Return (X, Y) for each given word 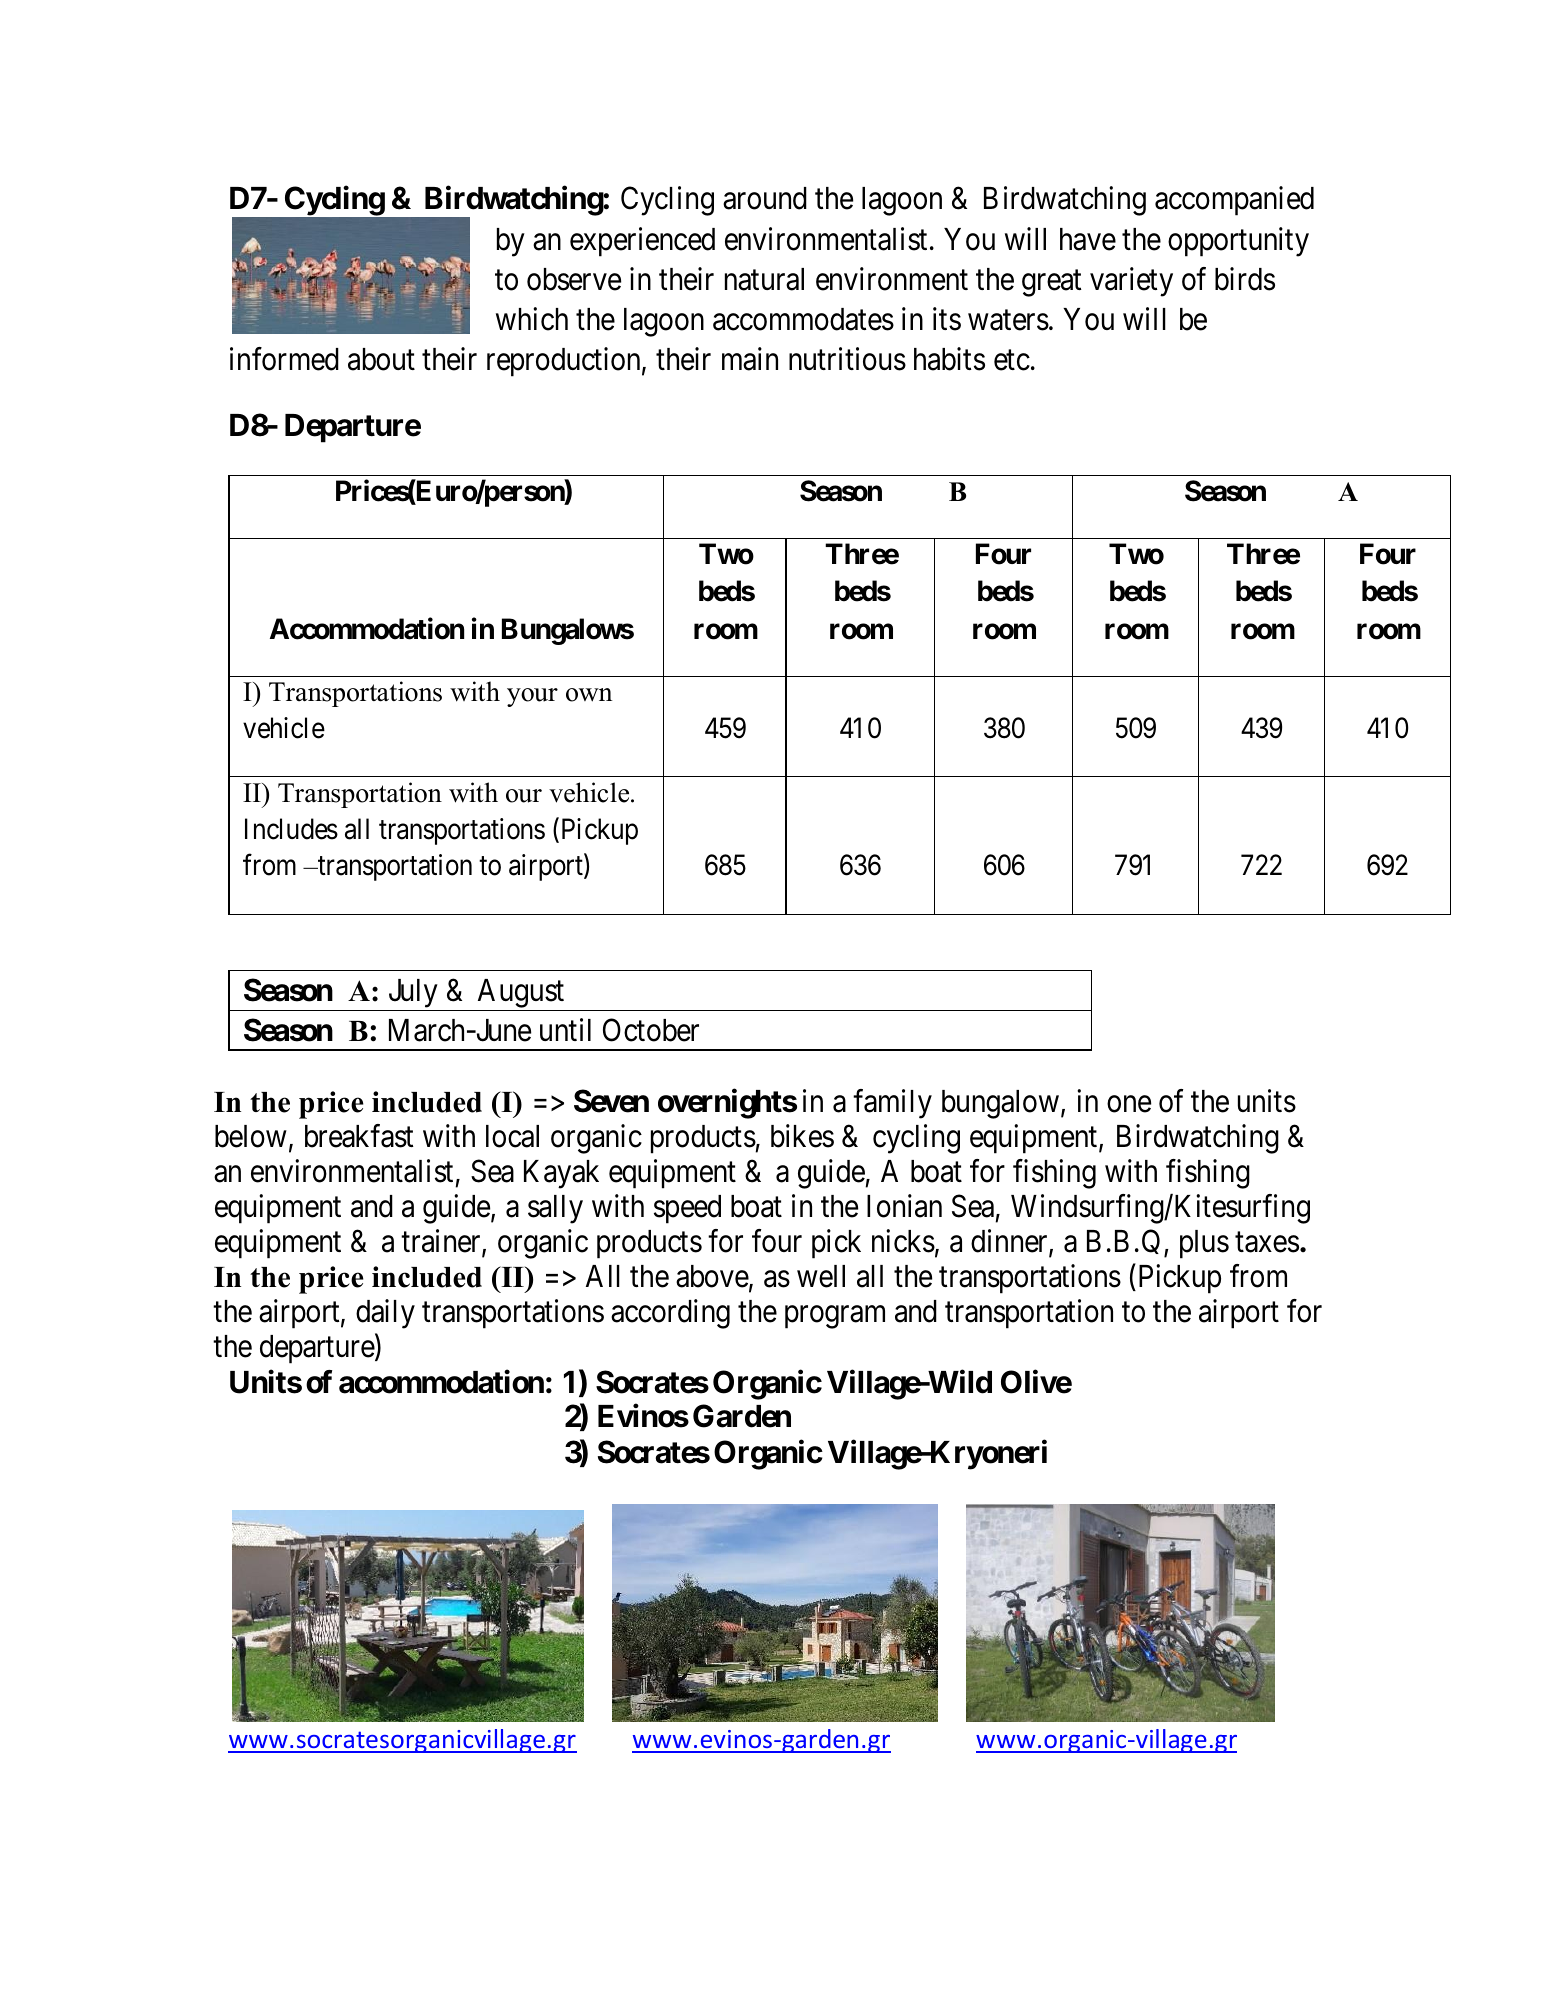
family (892, 1104)
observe (574, 279)
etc (1012, 360)
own (589, 695)
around (765, 198)
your (532, 697)
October (651, 1030)
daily (385, 1314)
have (1088, 239)
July (413, 995)
